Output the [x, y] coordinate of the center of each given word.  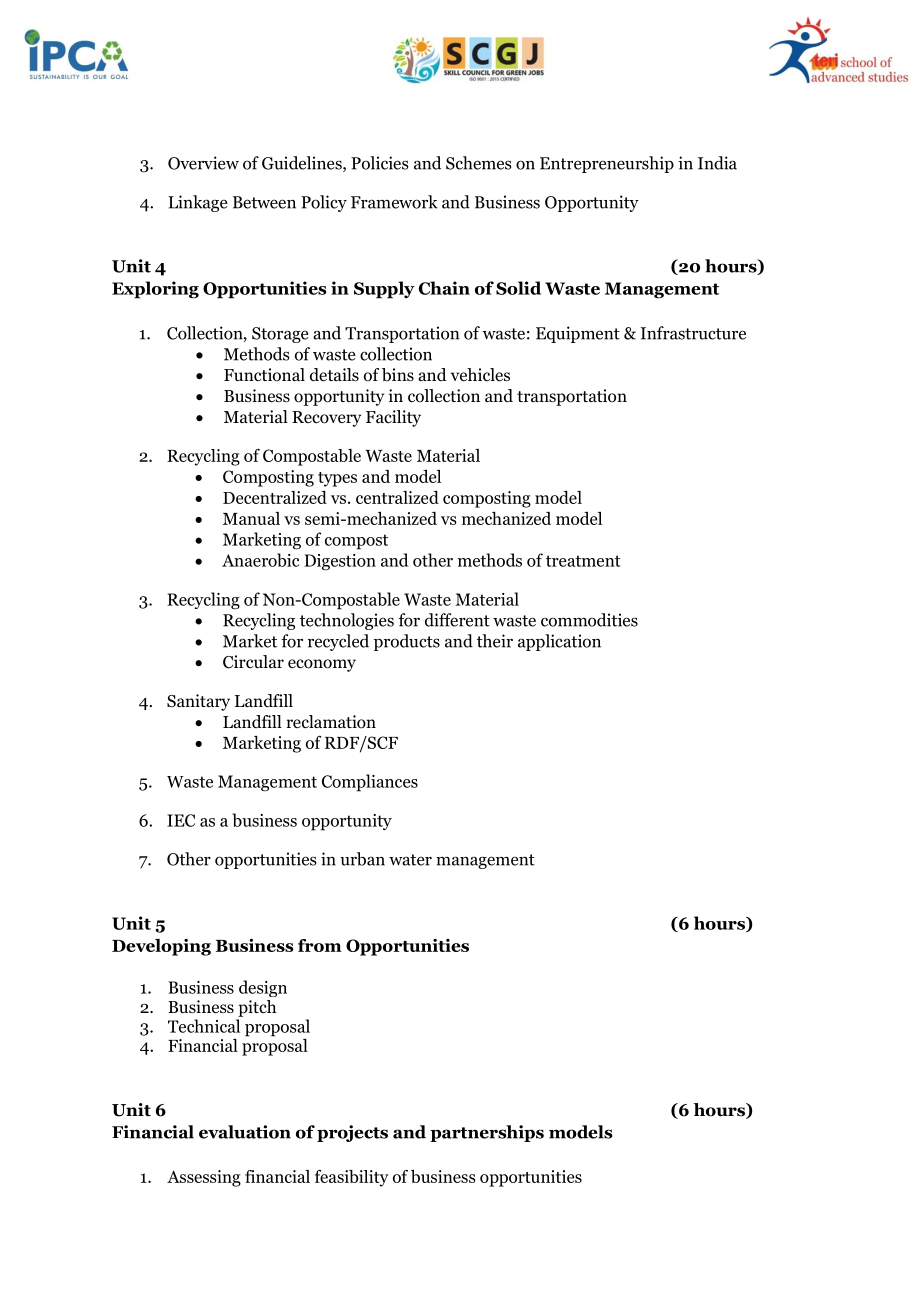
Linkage [198, 203]
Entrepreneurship [607, 164]
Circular [253, 662]
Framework [394, 202]
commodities [589, 620]
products [407, 642]
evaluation [245, 1132]
